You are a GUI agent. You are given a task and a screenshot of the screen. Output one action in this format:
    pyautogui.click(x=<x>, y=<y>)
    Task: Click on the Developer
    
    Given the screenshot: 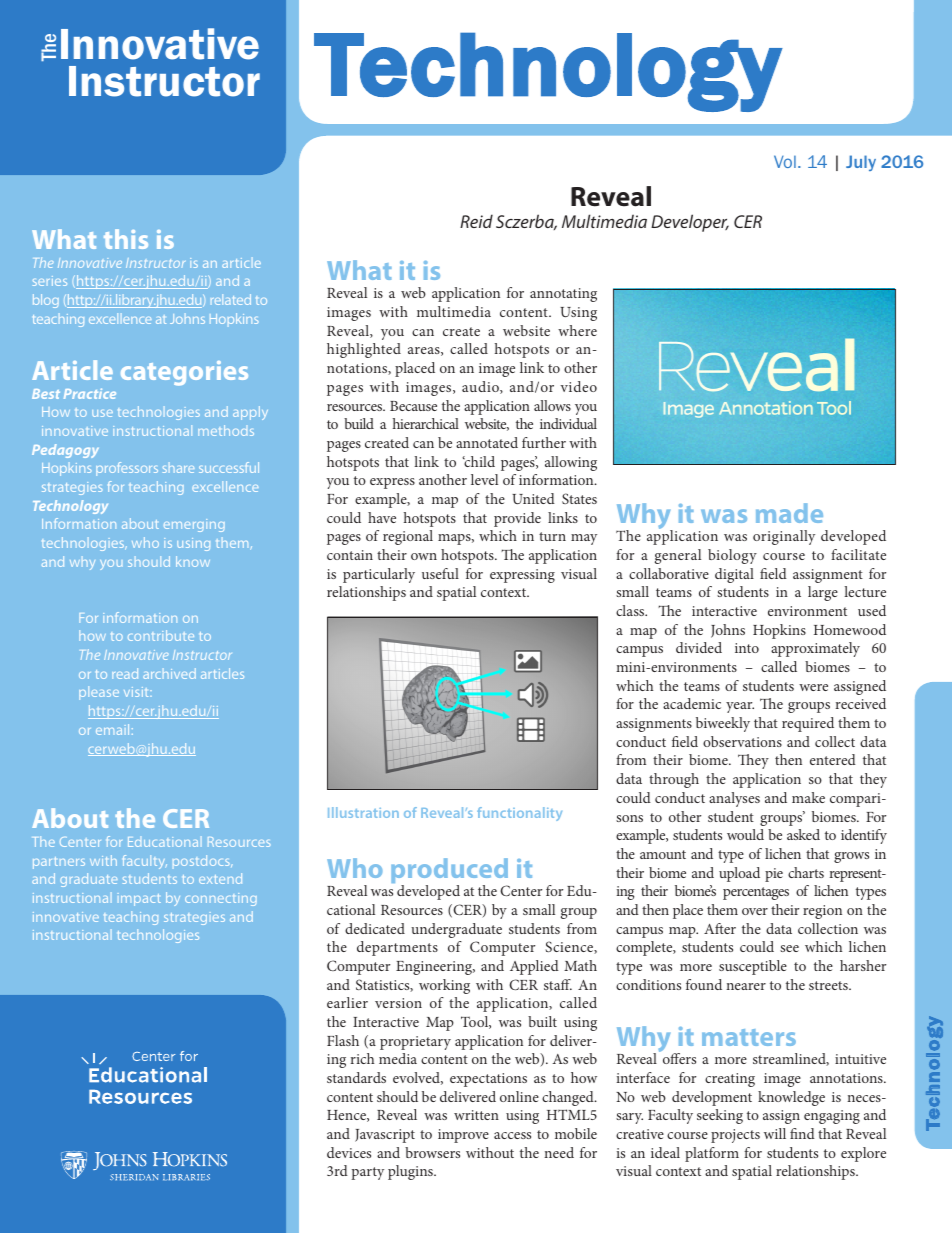 What is the action you would take?
    pyautogui.click(x=690, y=223)
